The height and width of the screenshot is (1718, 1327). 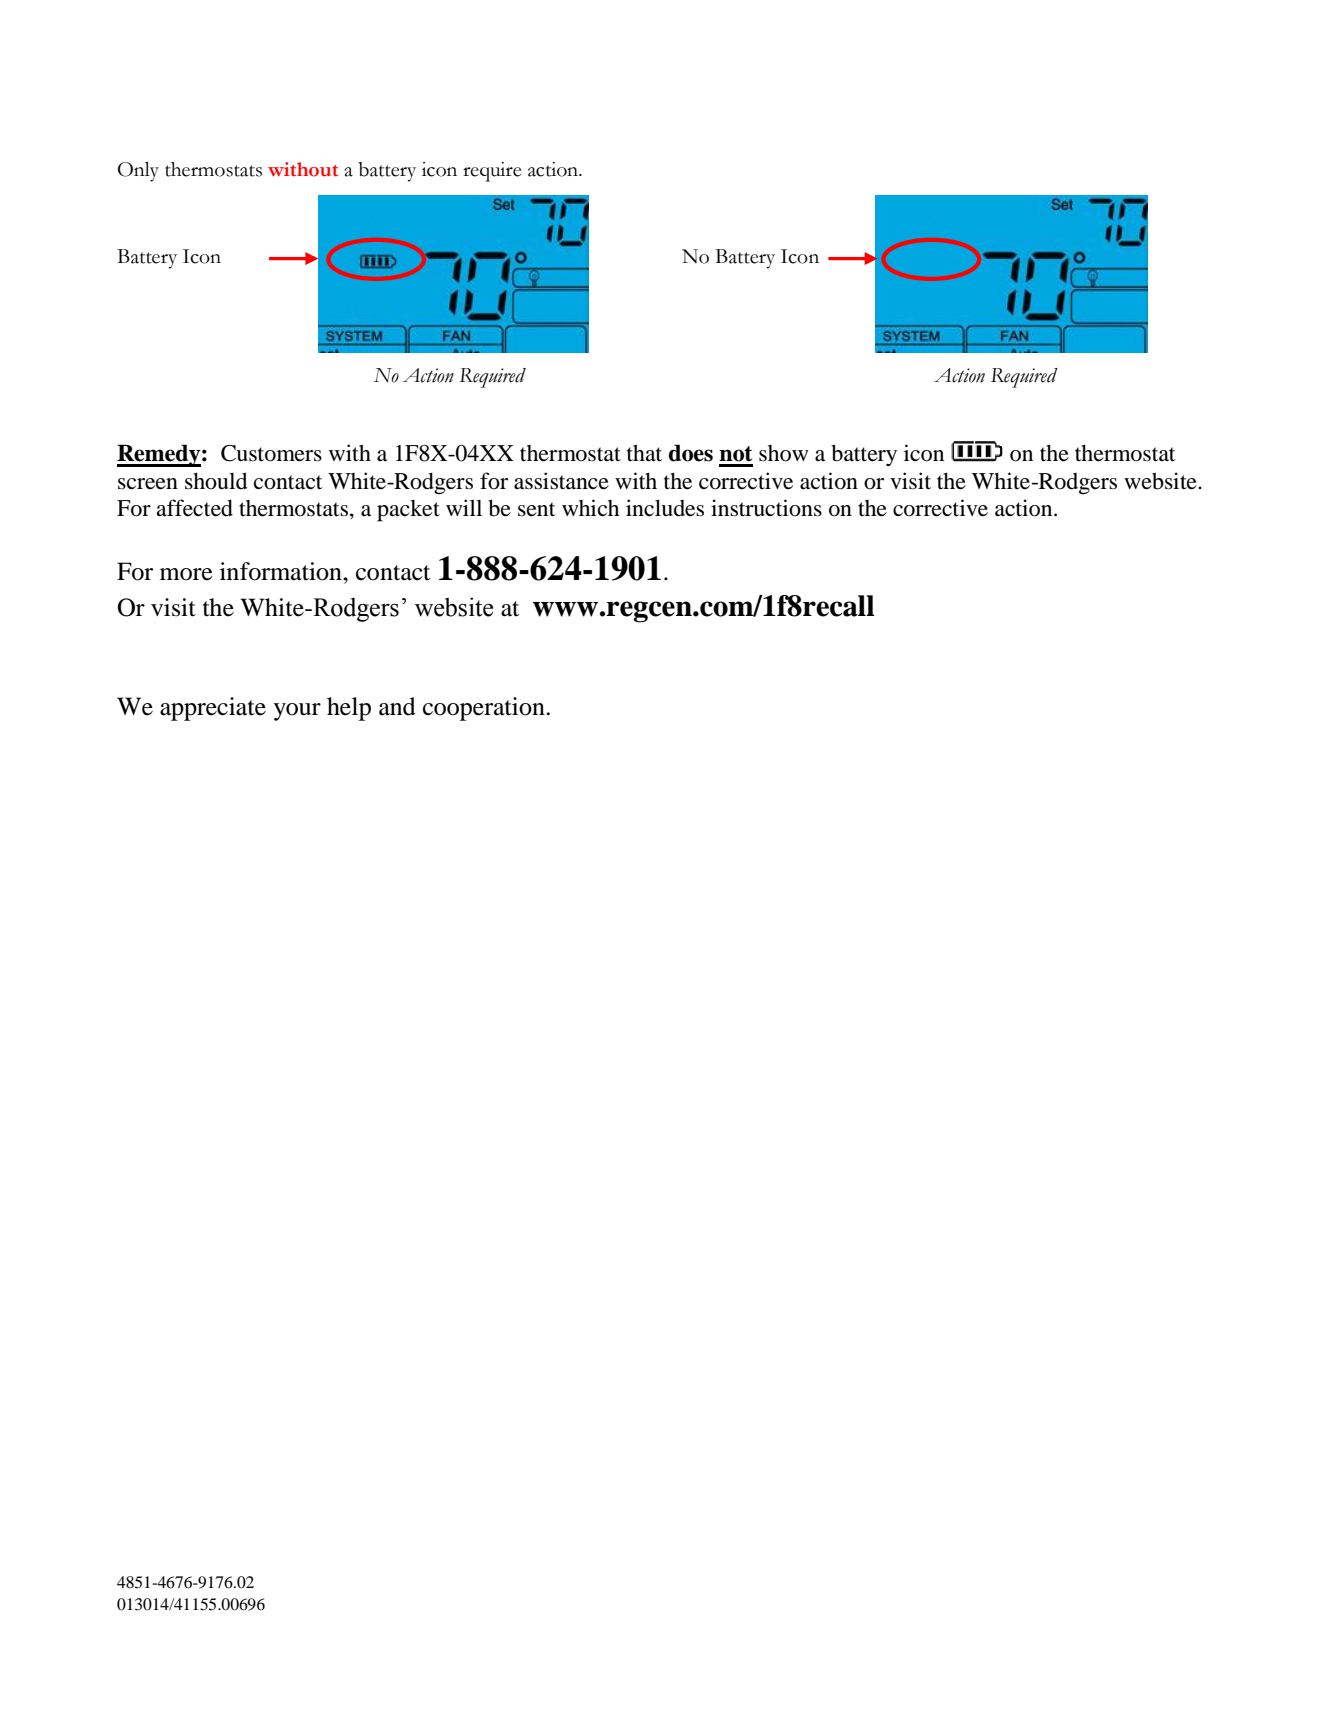 I want to click on Only, so click(x=138, y=172).
